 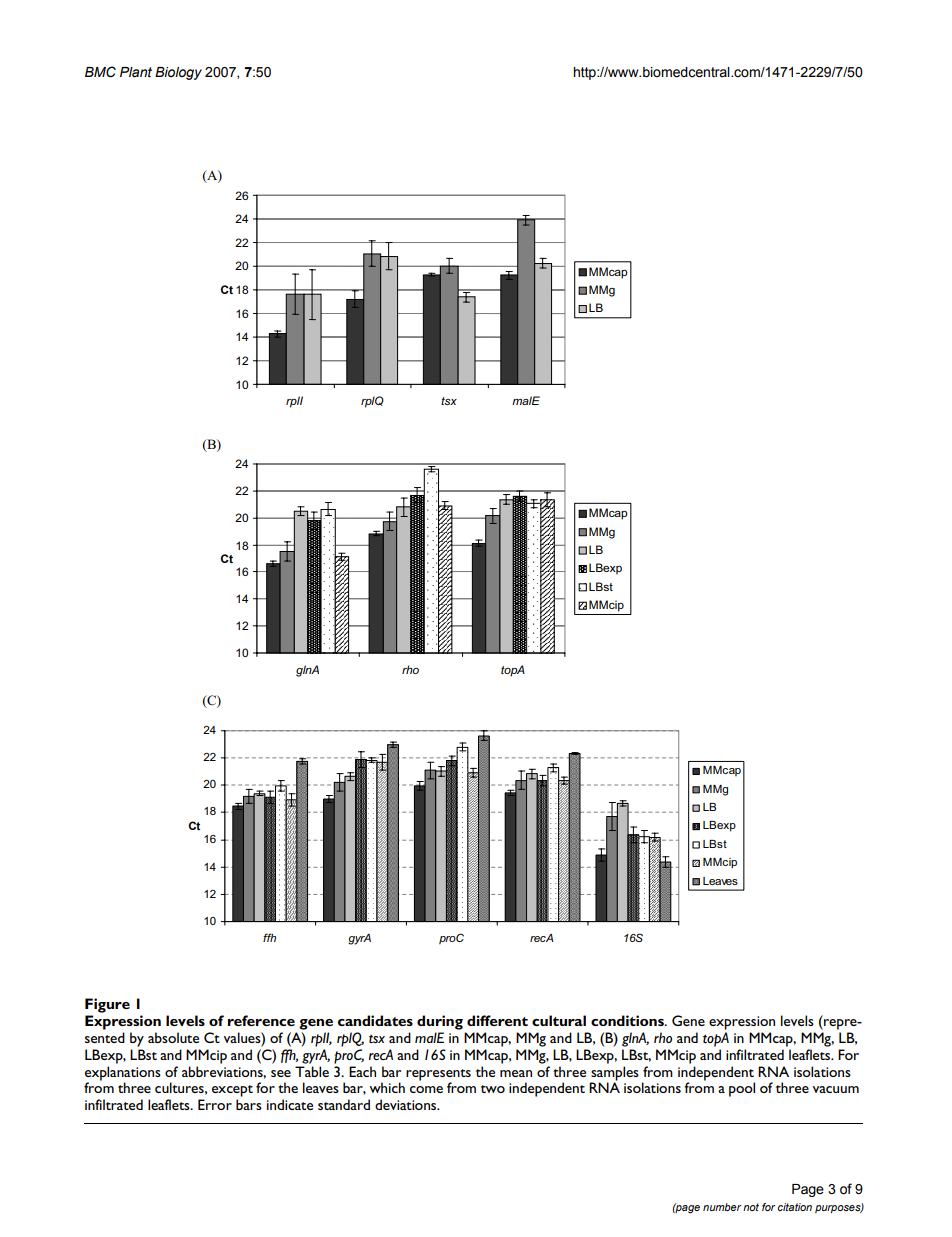 What do you see at coordinates (100, 72) in the image?
I see `BMC` at bounding box center [100, 72].
